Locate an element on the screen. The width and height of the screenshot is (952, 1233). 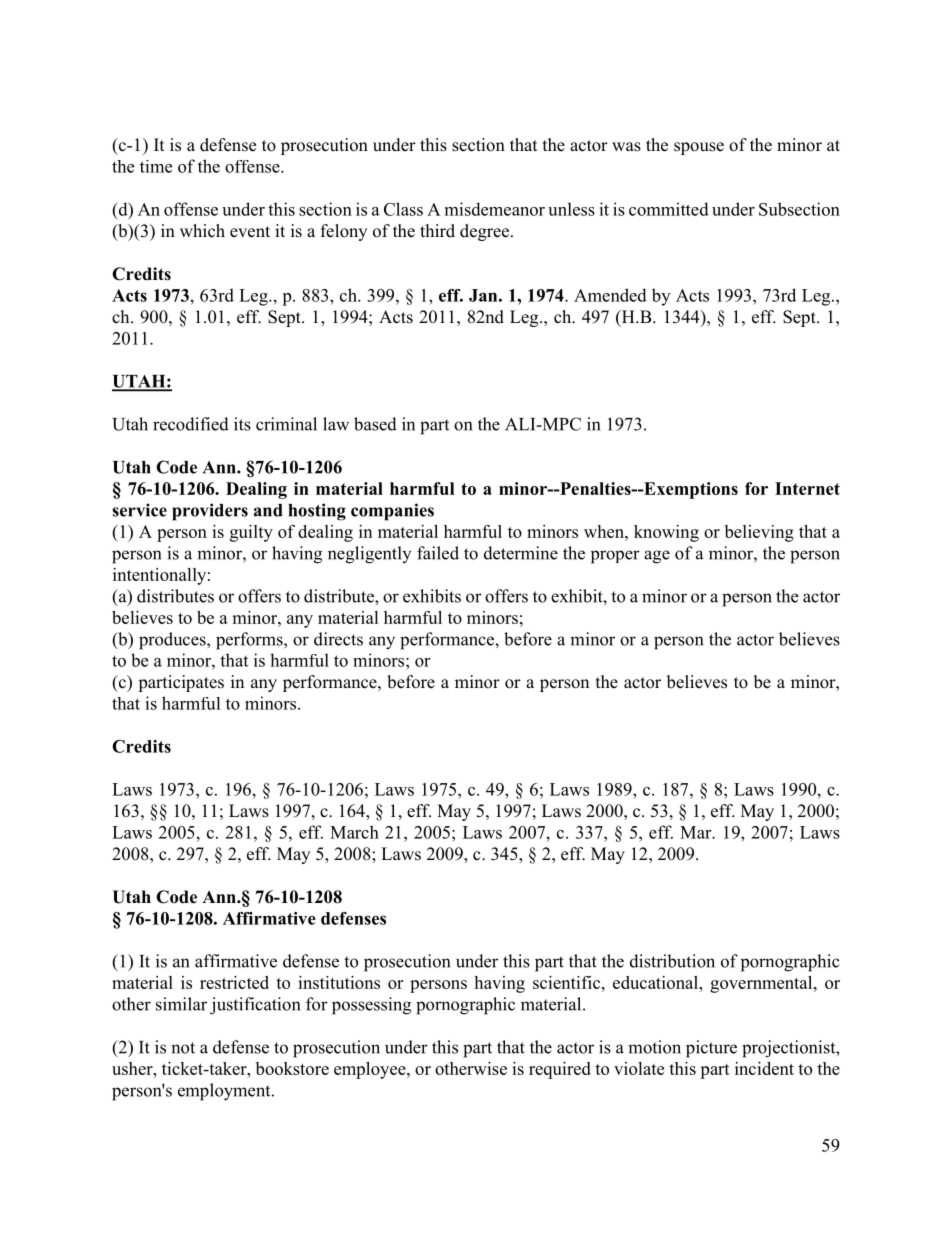
distribution is located at coordinates (672, 961).
